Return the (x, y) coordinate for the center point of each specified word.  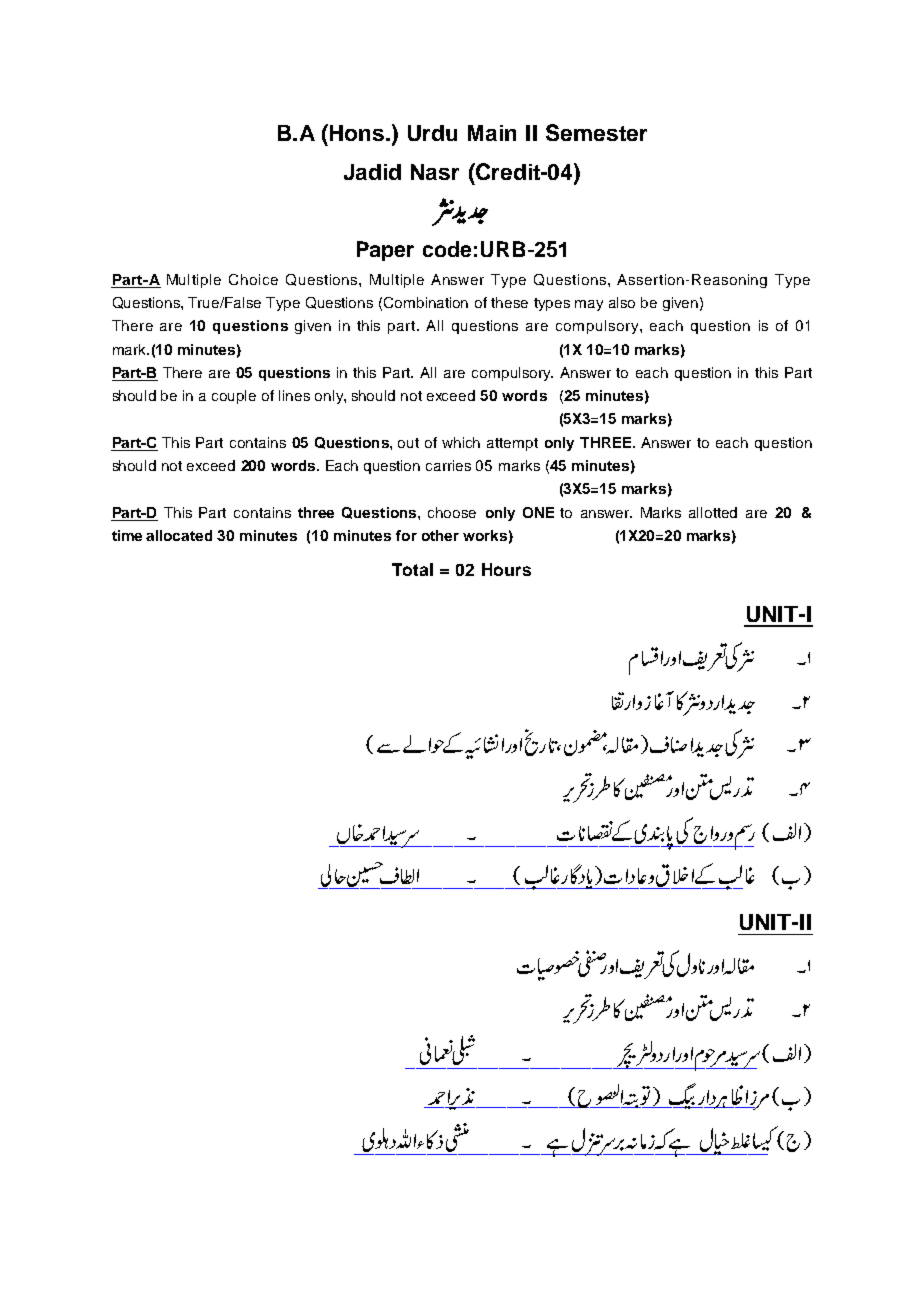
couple (234, 397)
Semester (596, 132)
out (408, 443)
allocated (179, 535)
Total (412, 569)
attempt (512, 444)
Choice (253, 279)
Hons (358, 133)
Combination (426, 302)
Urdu (432, 133)
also (622, 302)
